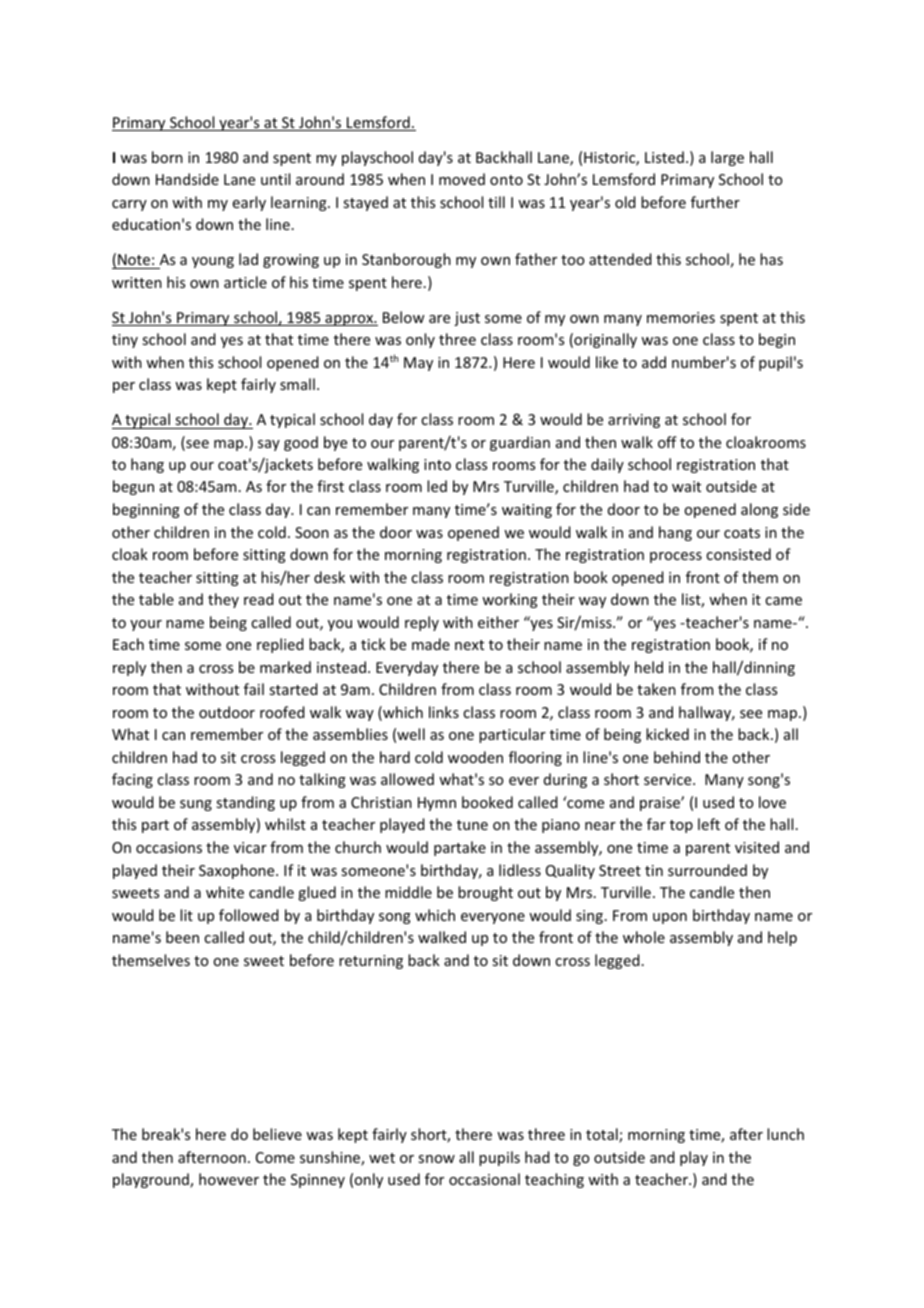 Image resolution: width=924 pixels, height=1308 pixels. I want to click on believe, so click(277, 1134).
